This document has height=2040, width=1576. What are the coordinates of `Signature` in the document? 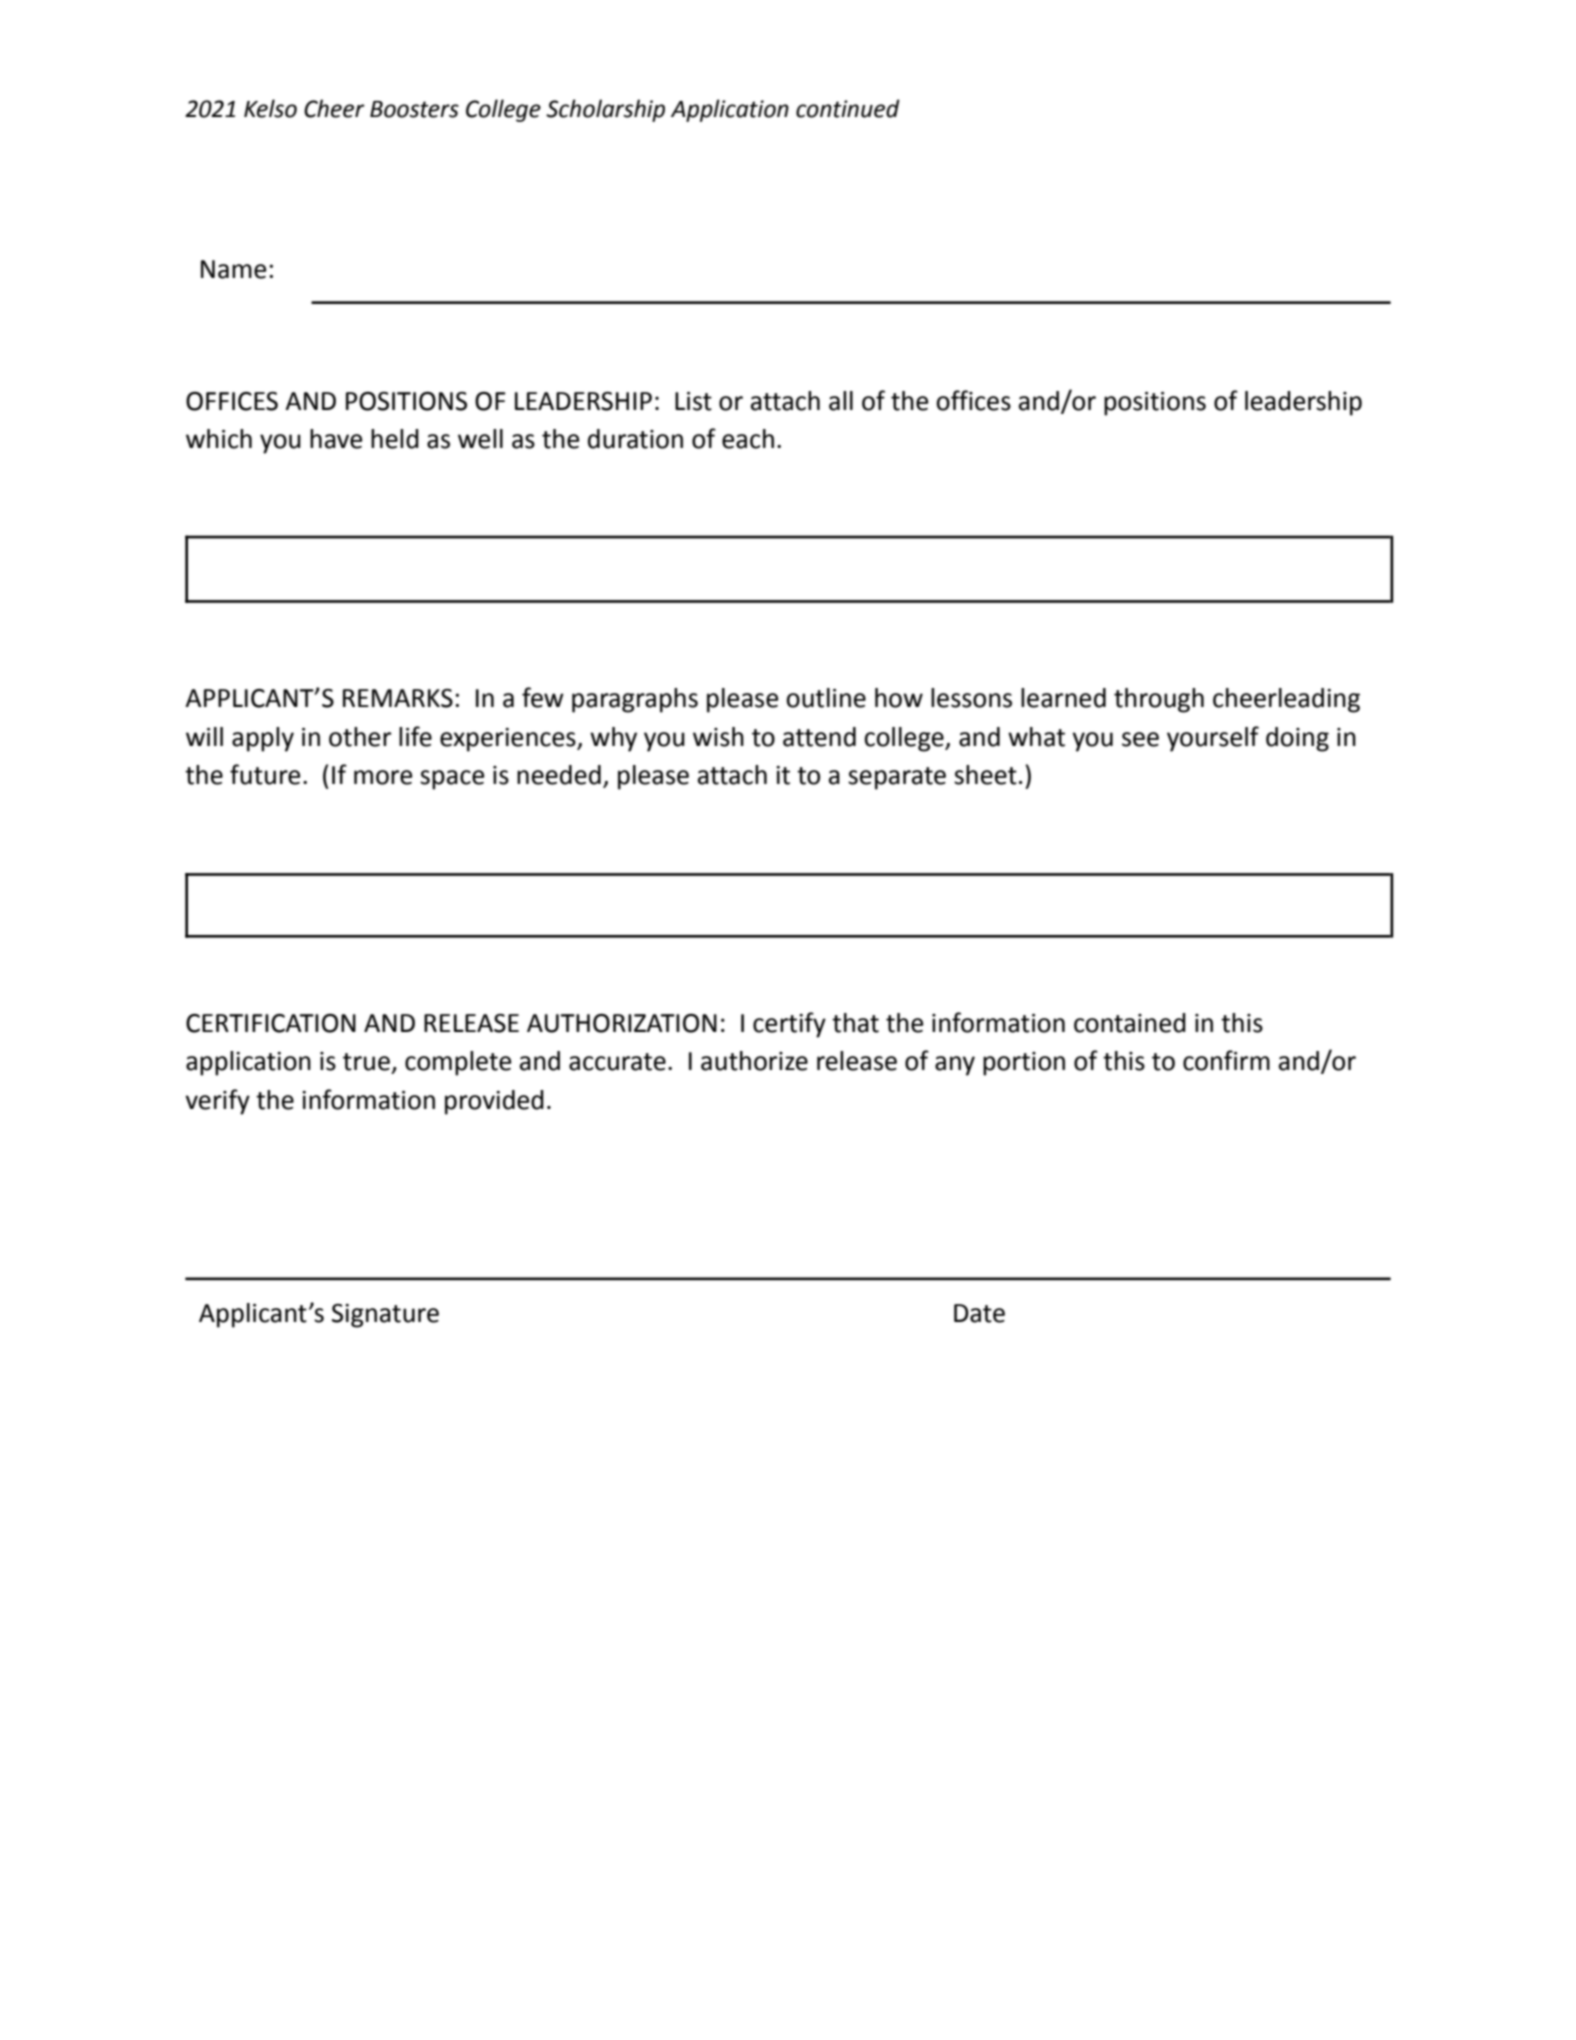 It's located at (385, 1316).
